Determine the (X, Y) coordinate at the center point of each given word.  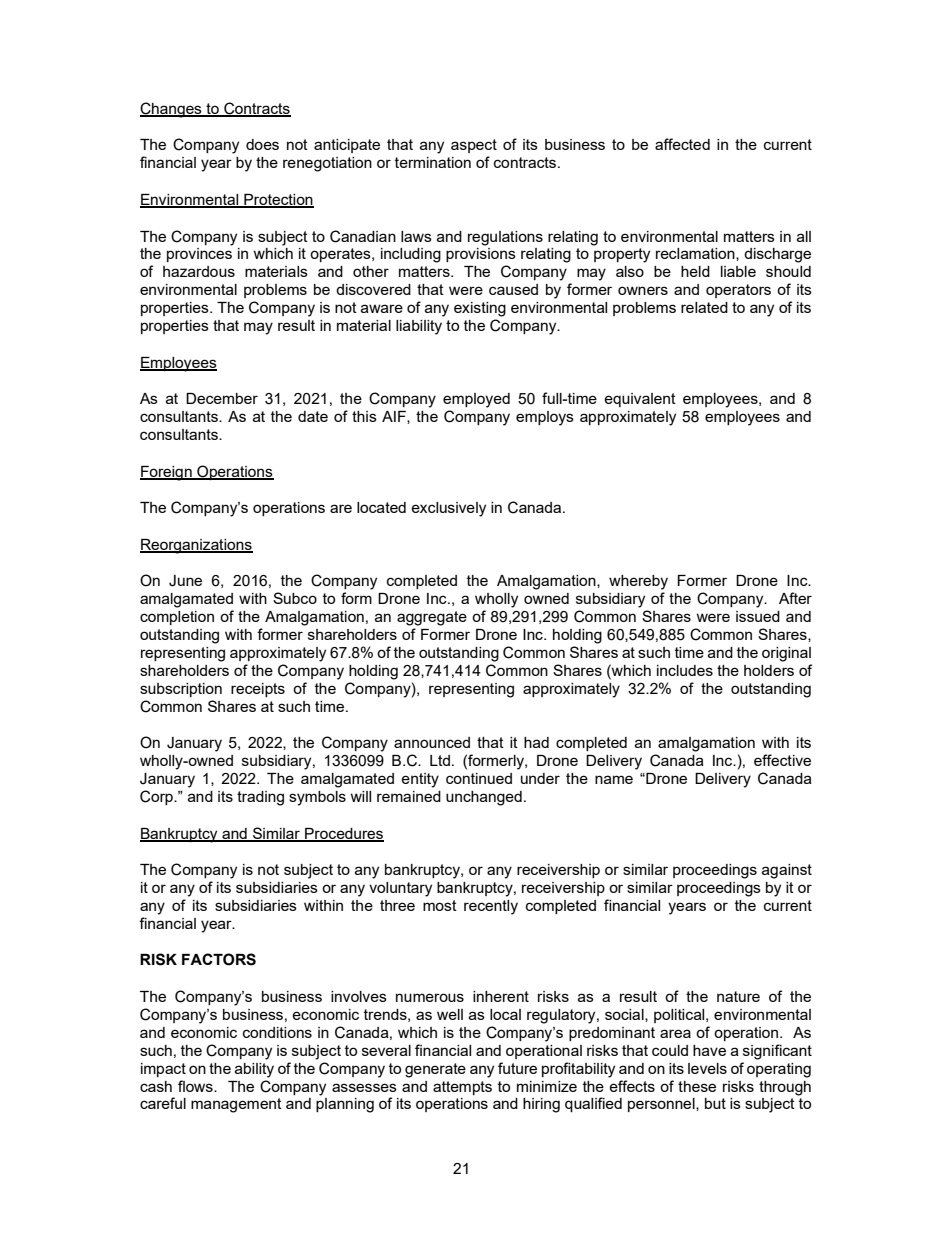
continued (479, 778)
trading (260, 798)
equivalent (640, 400)
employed (476, 400)
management (236, 1105)
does (262, 144)
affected (682, 144)
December (222, 398)
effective (782, 760)
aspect (474, 146)
